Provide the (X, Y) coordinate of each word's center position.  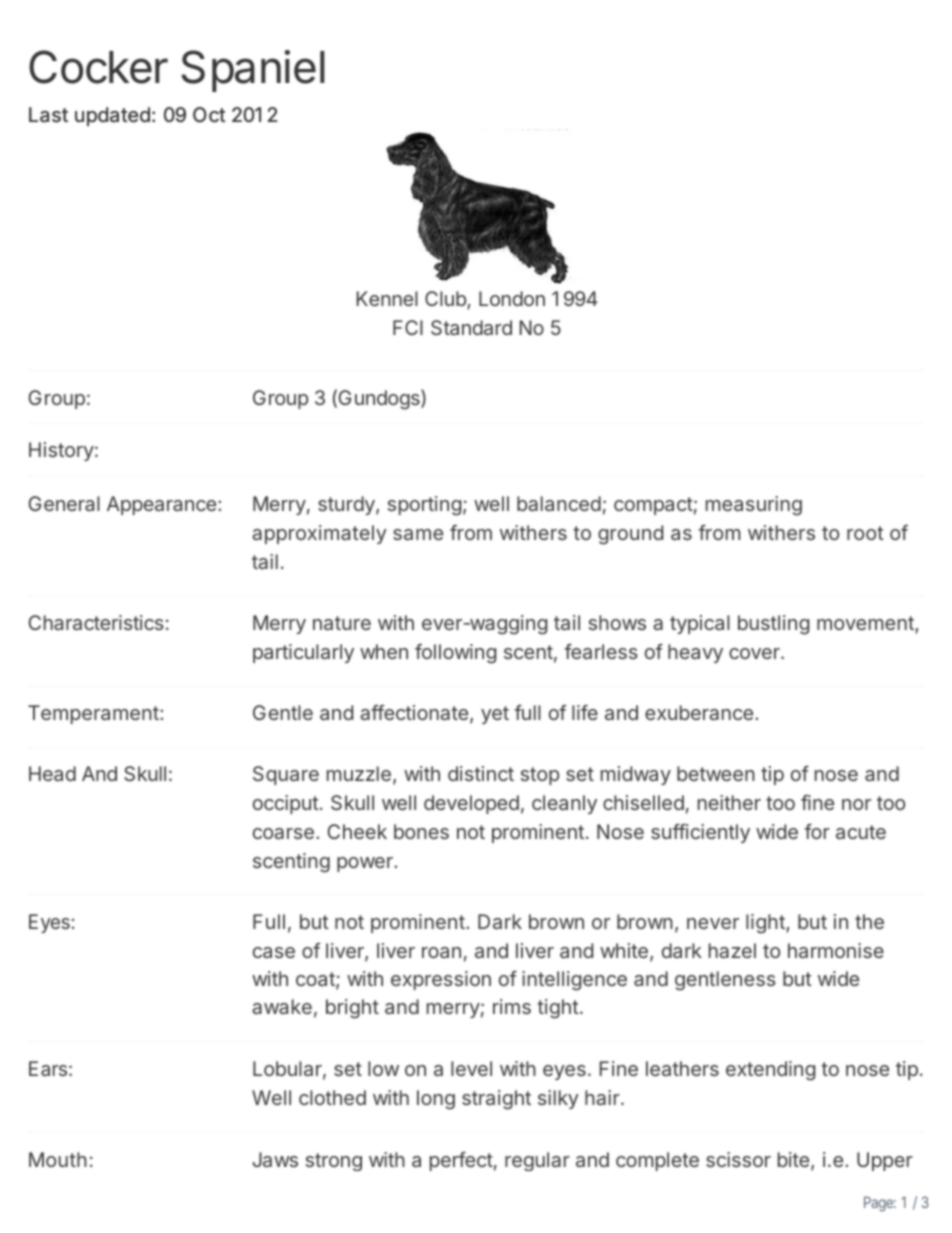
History (61, 451)
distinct (481, 773)
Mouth (58, 1159)
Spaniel (253, 71)
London (512, 298)
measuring (754, 506)
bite (793, 1159)
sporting (424, 506)
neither (729, 802)
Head (52, 773)
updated (112, 116)
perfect (461, 1161)
